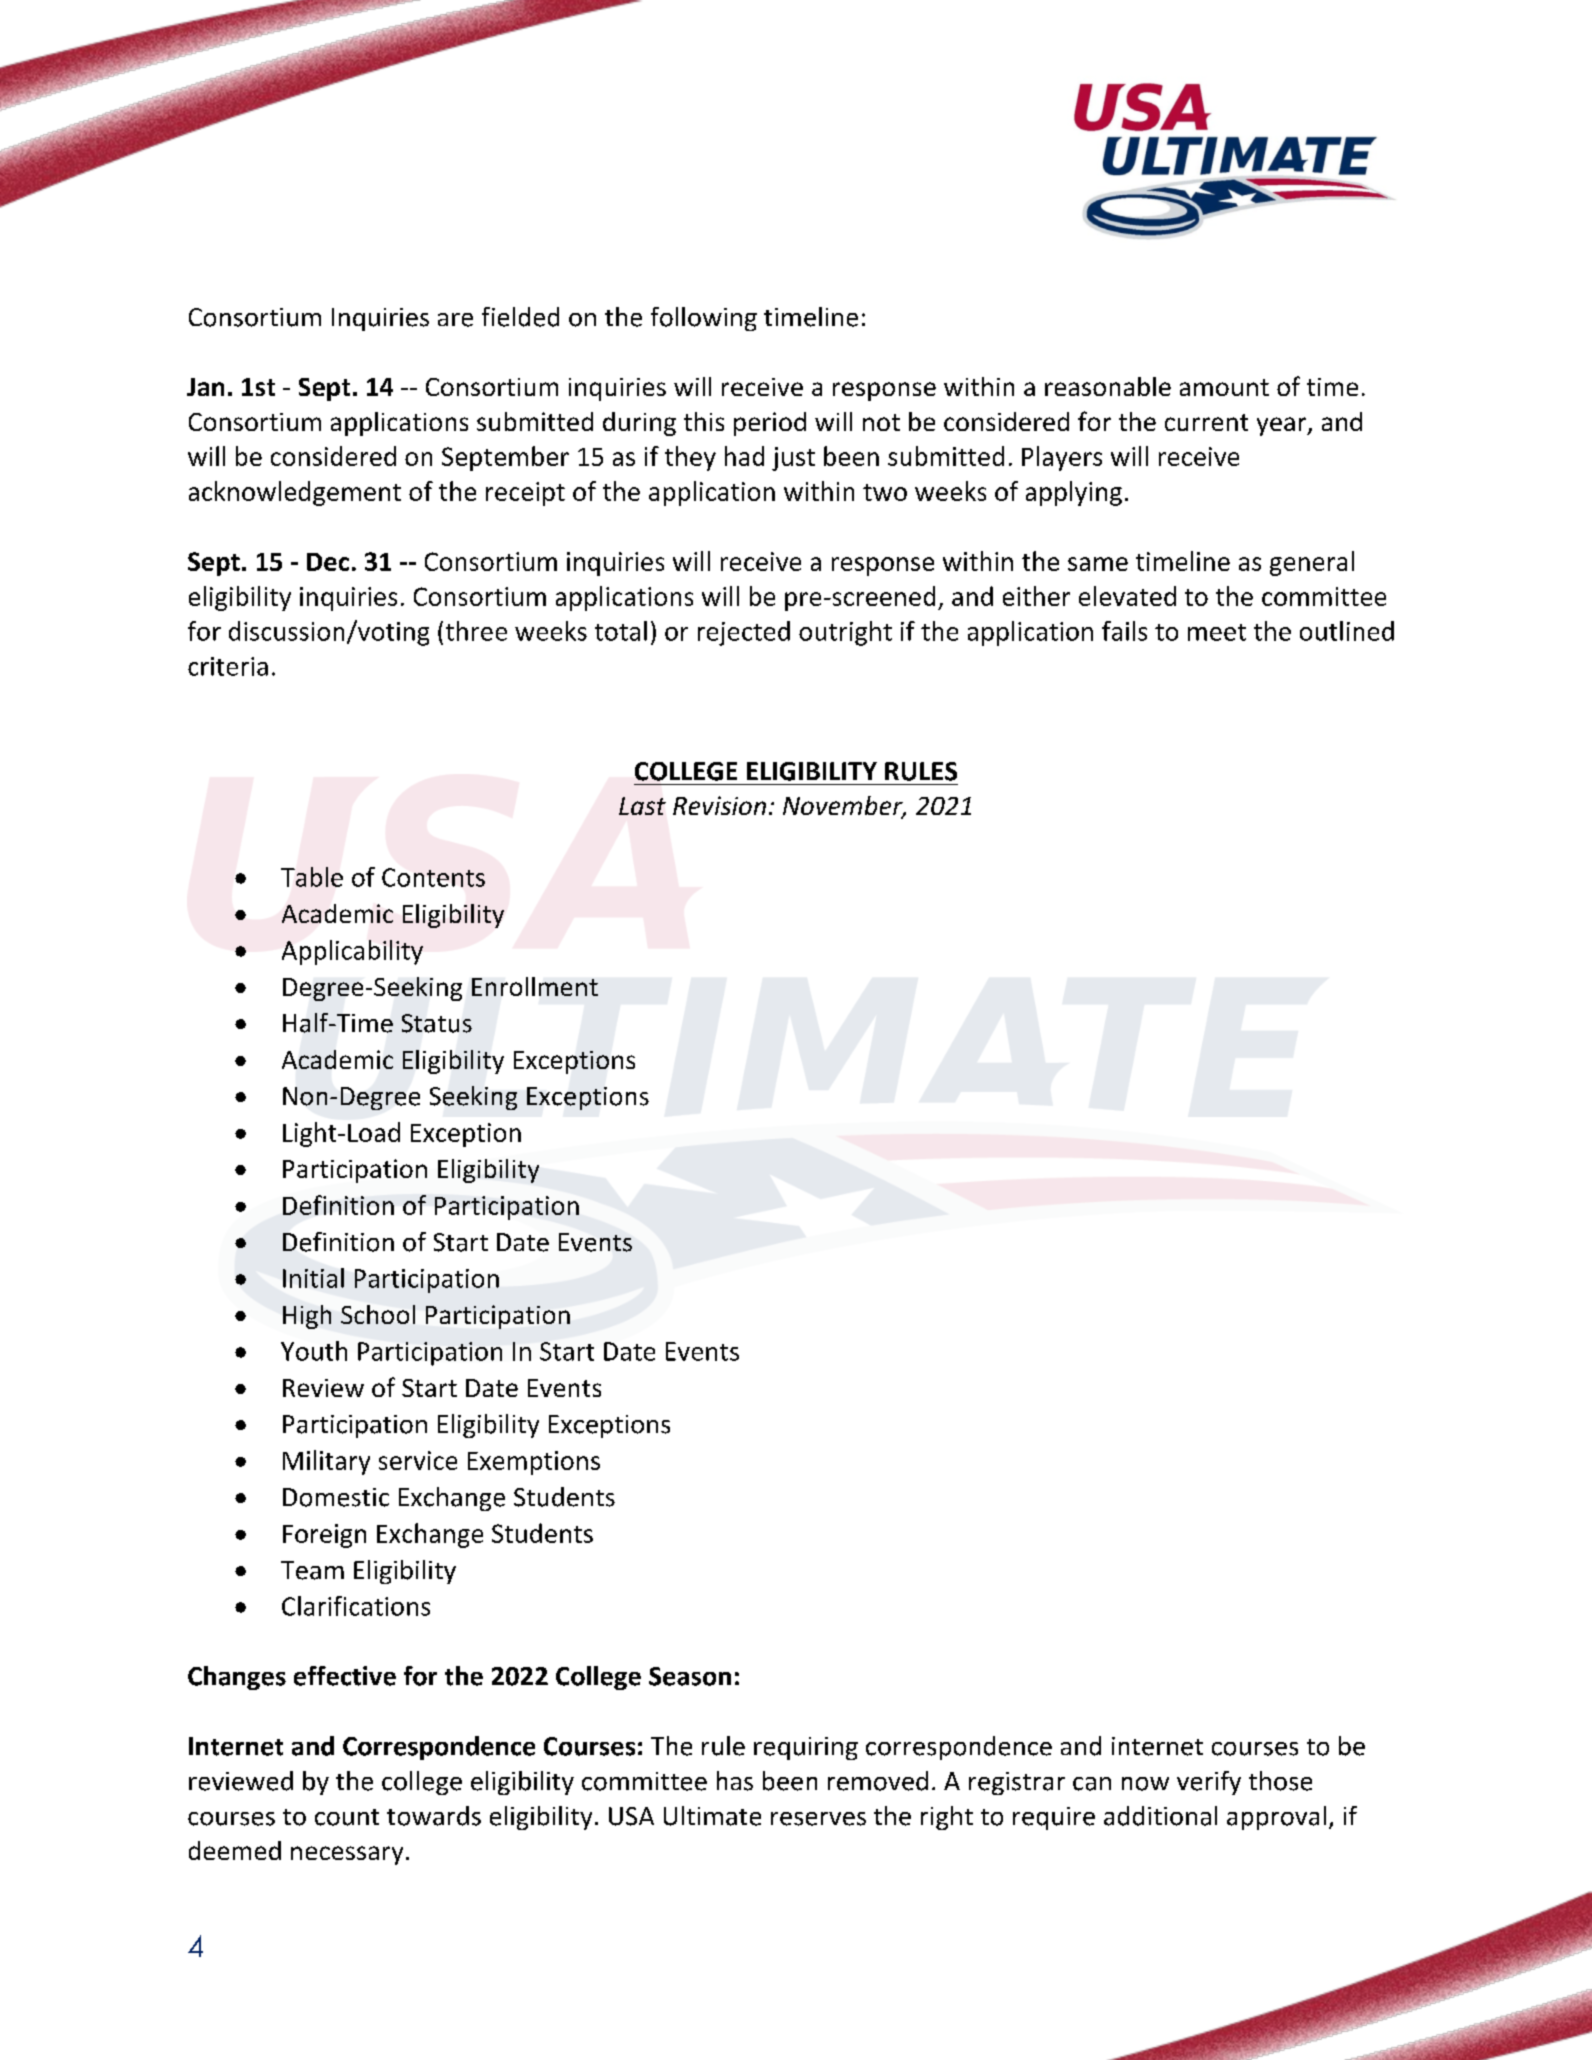 Image resolution: width=1592 pixels, height=2060 pixels. I want to click on verify, so click(1209, 1783).
